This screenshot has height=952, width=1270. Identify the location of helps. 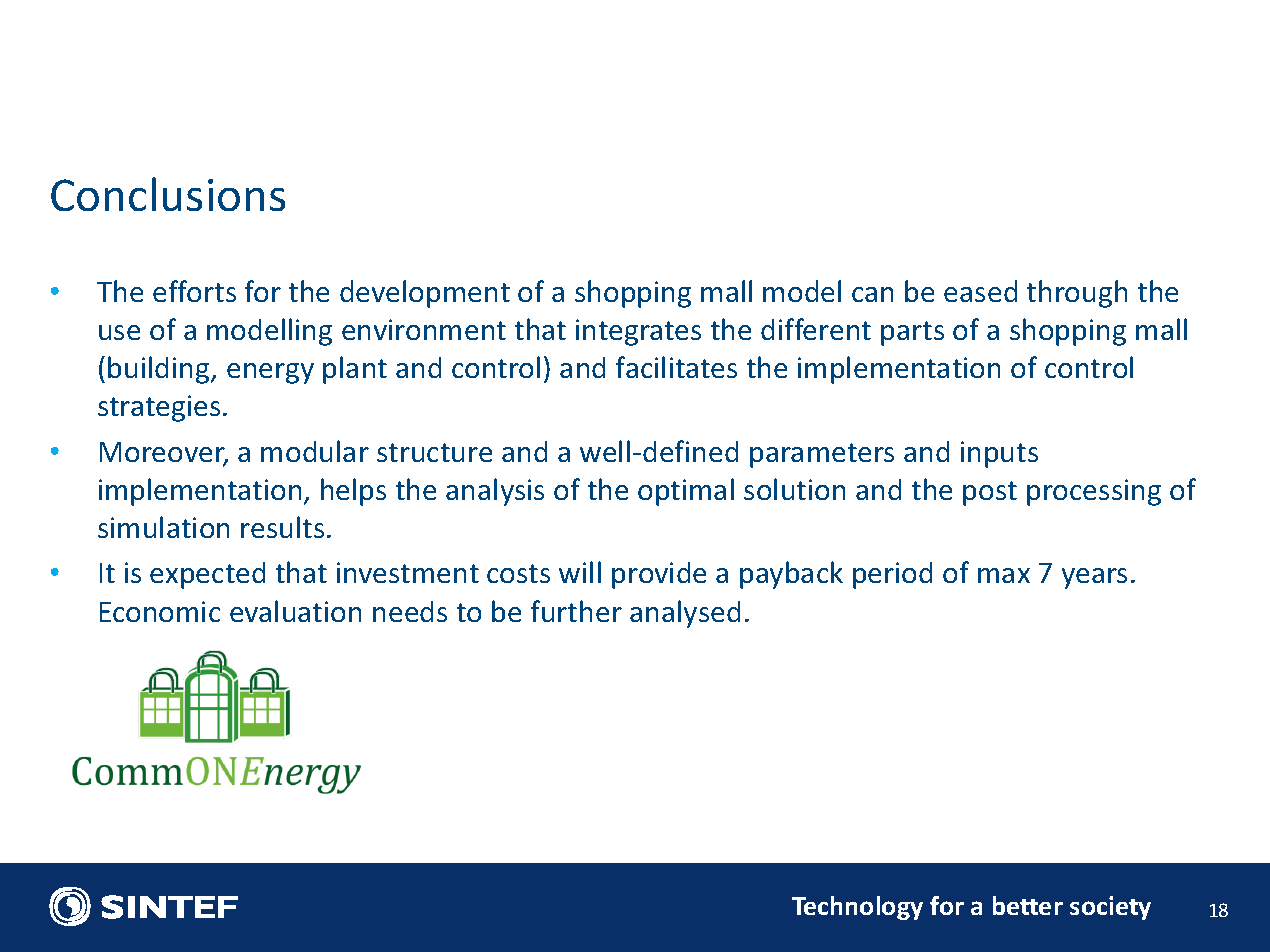
(353, 492).
